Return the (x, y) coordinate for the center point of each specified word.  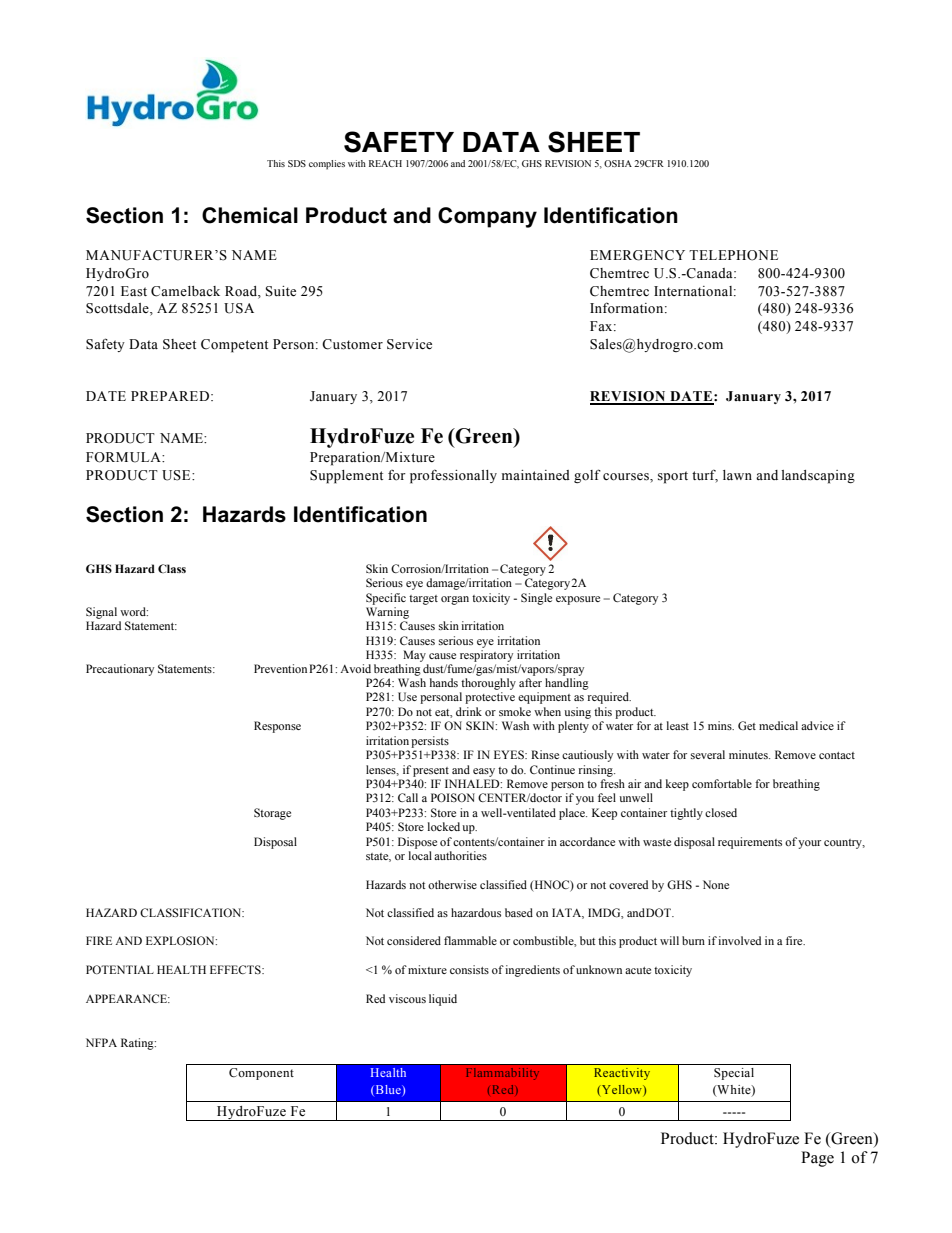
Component (261, 1074)
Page (817, 1159)
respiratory (486, 656)
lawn (737, 475)
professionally (453, 476)
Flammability (502, 1074)
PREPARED (170, 396)
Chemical (250, 215)
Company (487, 217)
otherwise (452, 884)
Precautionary (120, 670)
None (716, 884)
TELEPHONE (733, 255)
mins (721, 725)
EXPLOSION (181, 940)
